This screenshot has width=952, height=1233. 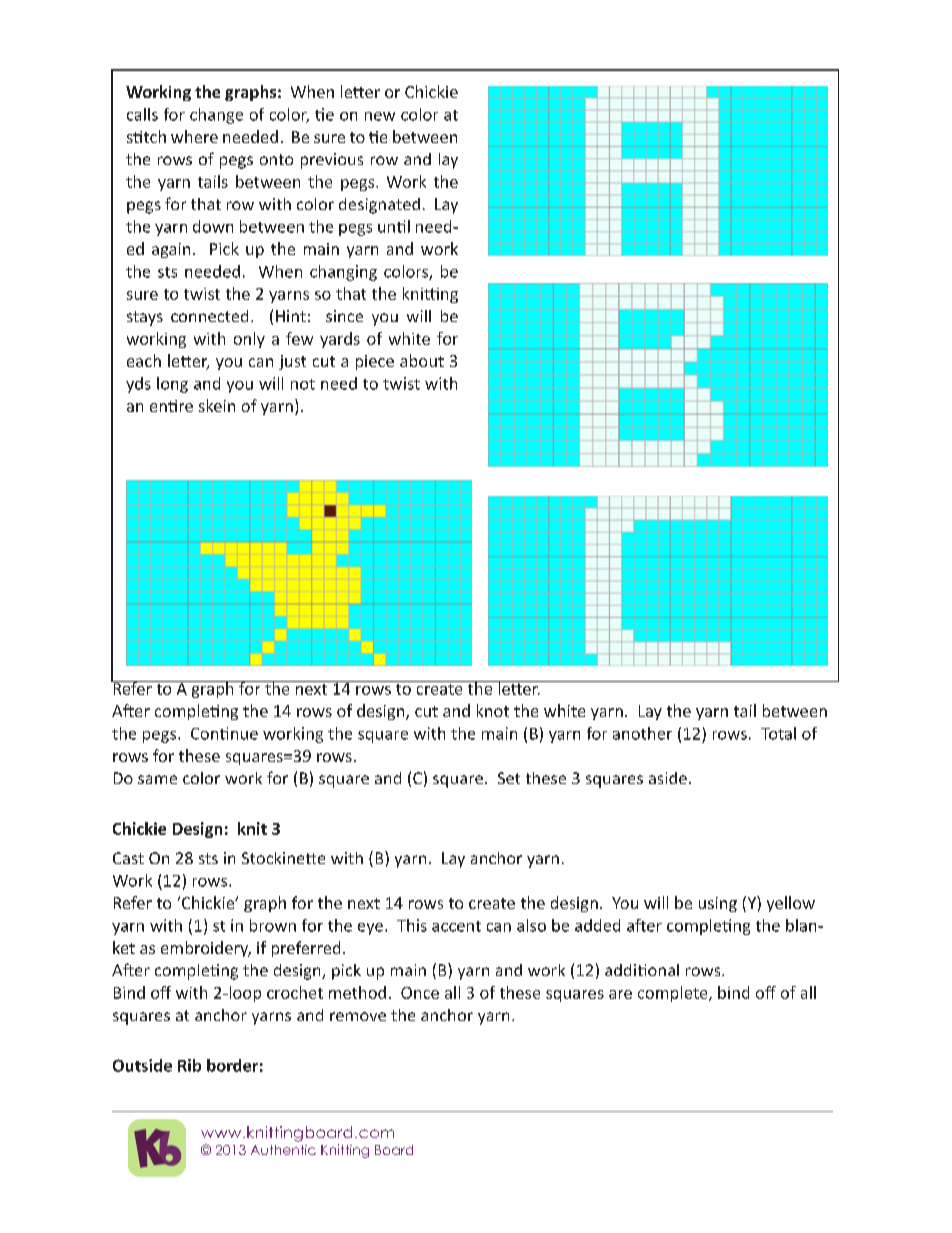 I want to click on new, so click(x=380, y=116).
